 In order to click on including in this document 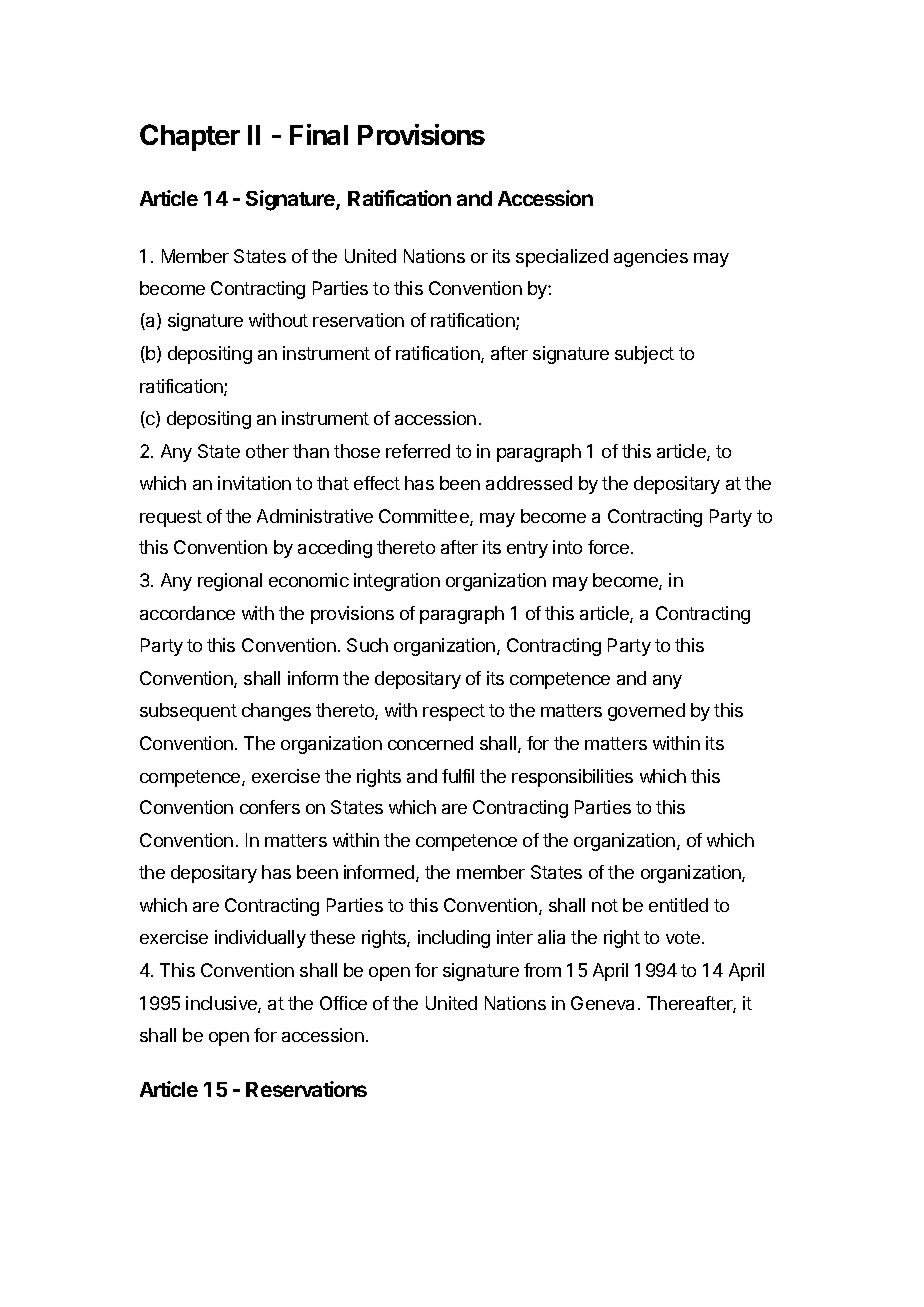, I will do `click(454, 939)`.
